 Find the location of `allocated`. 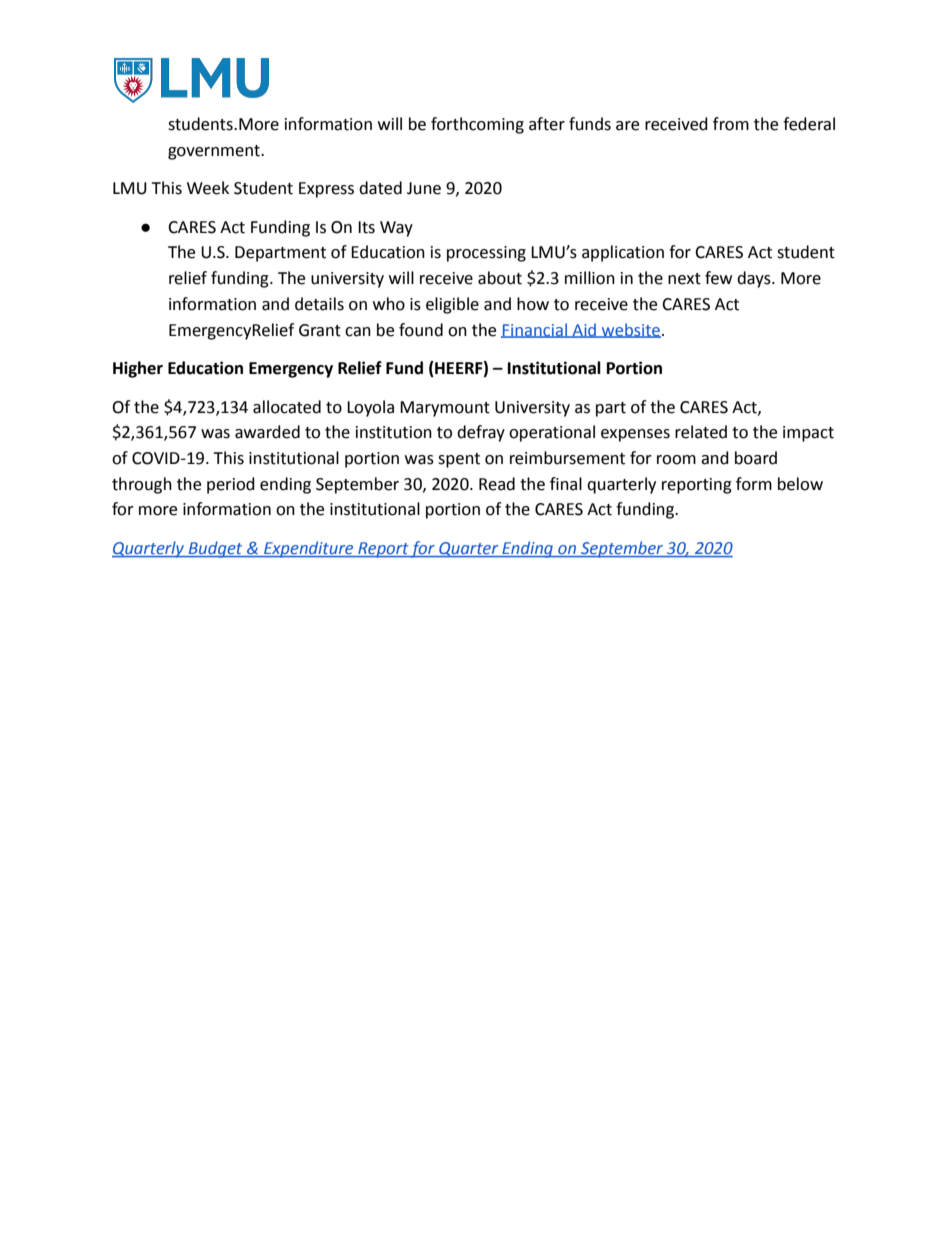

allocated is located at coordinates (287, 407).
